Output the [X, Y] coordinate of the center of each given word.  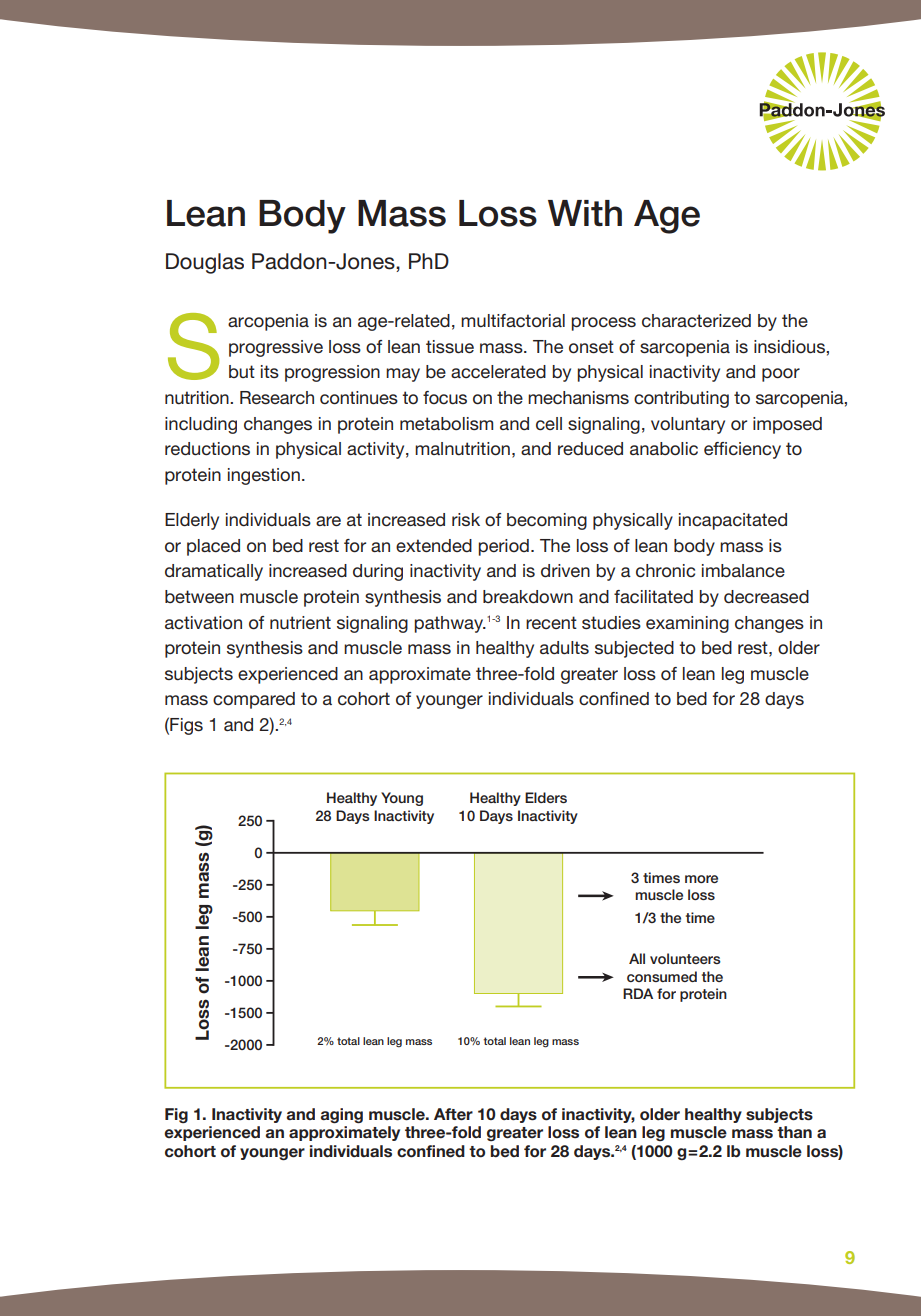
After [453, 1114]
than [794, 1132]
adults [564, 648]
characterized [696, 321]
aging [342, 1116]
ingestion [264, 476]
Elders [546, 797]
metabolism [446, 423]
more [701, 879]
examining [687, 624]
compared [254, 700]
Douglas [205, 263]
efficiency [742, 450]
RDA [638, 993]
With [585, 213]
